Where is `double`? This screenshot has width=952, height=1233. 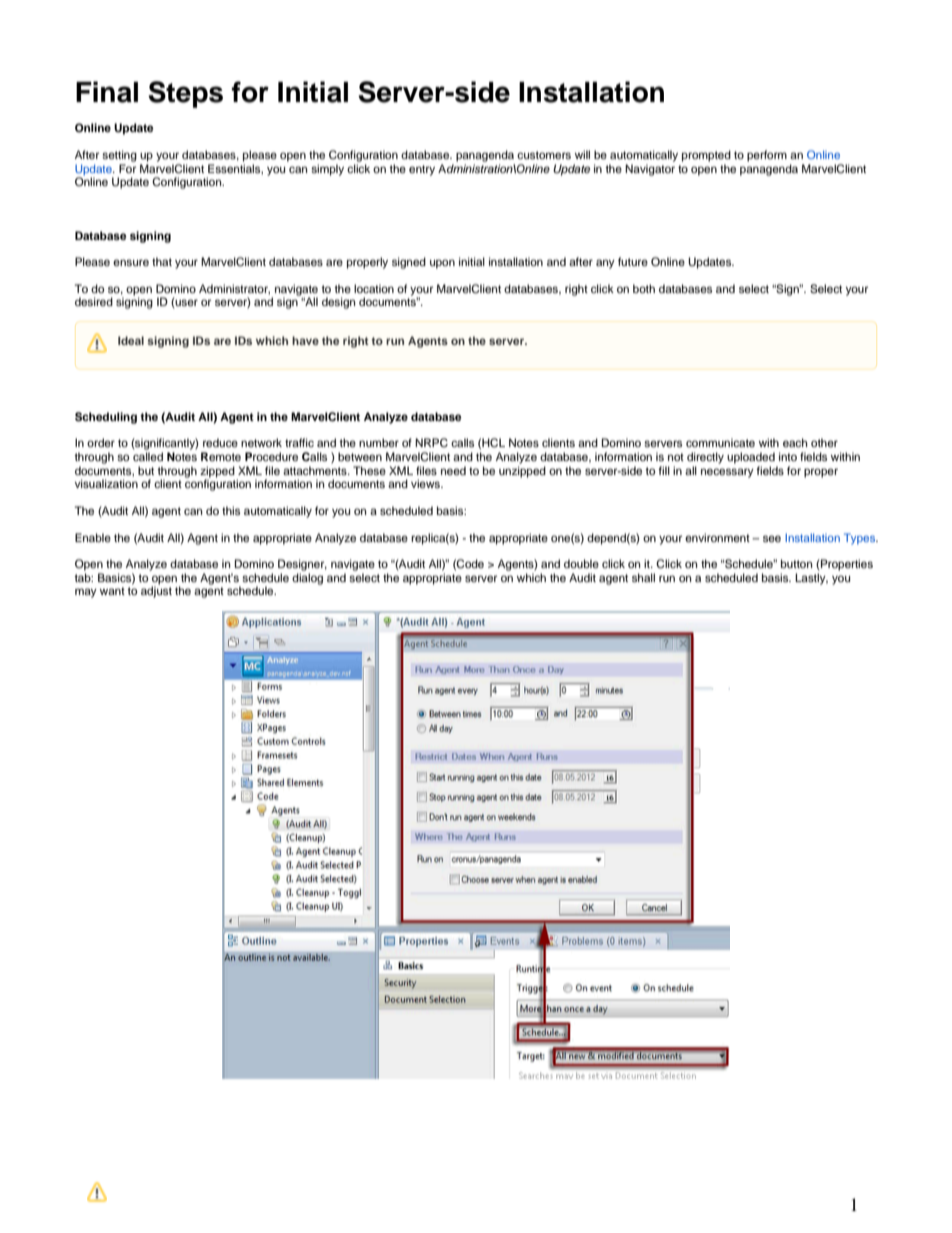
double is located at coordinates (581, 563).
